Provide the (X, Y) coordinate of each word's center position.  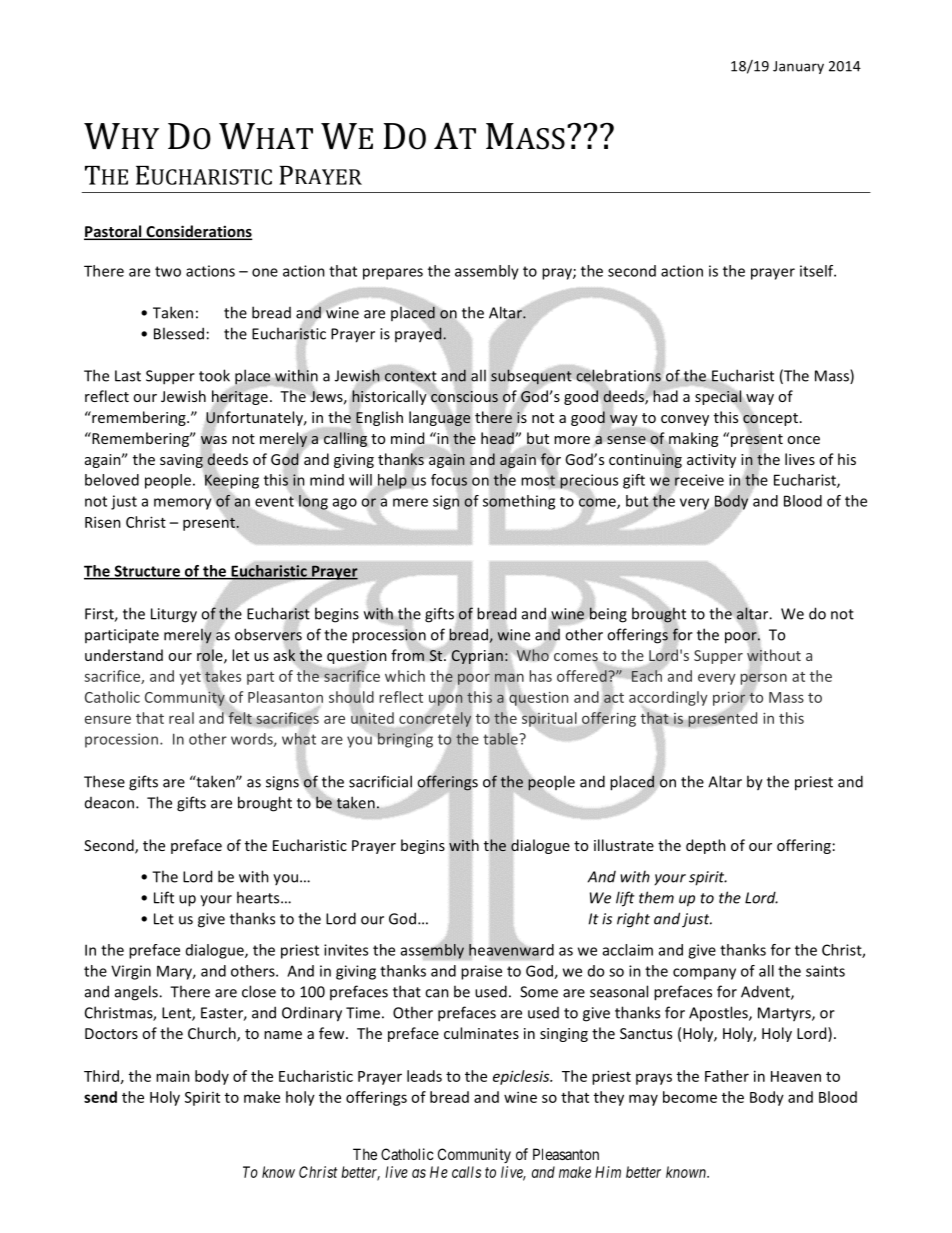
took (214, 375)
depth (706, 846)
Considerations (198, 232)
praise (481, 972)
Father (727, 1076)
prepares (393, 274)
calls (466, 1172)
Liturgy (174, 615)
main (173, 1076)
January (798, 67)
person (764, 679)
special (719, 398)
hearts (259, 897)
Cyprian (477, 657)
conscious (464, 396)
